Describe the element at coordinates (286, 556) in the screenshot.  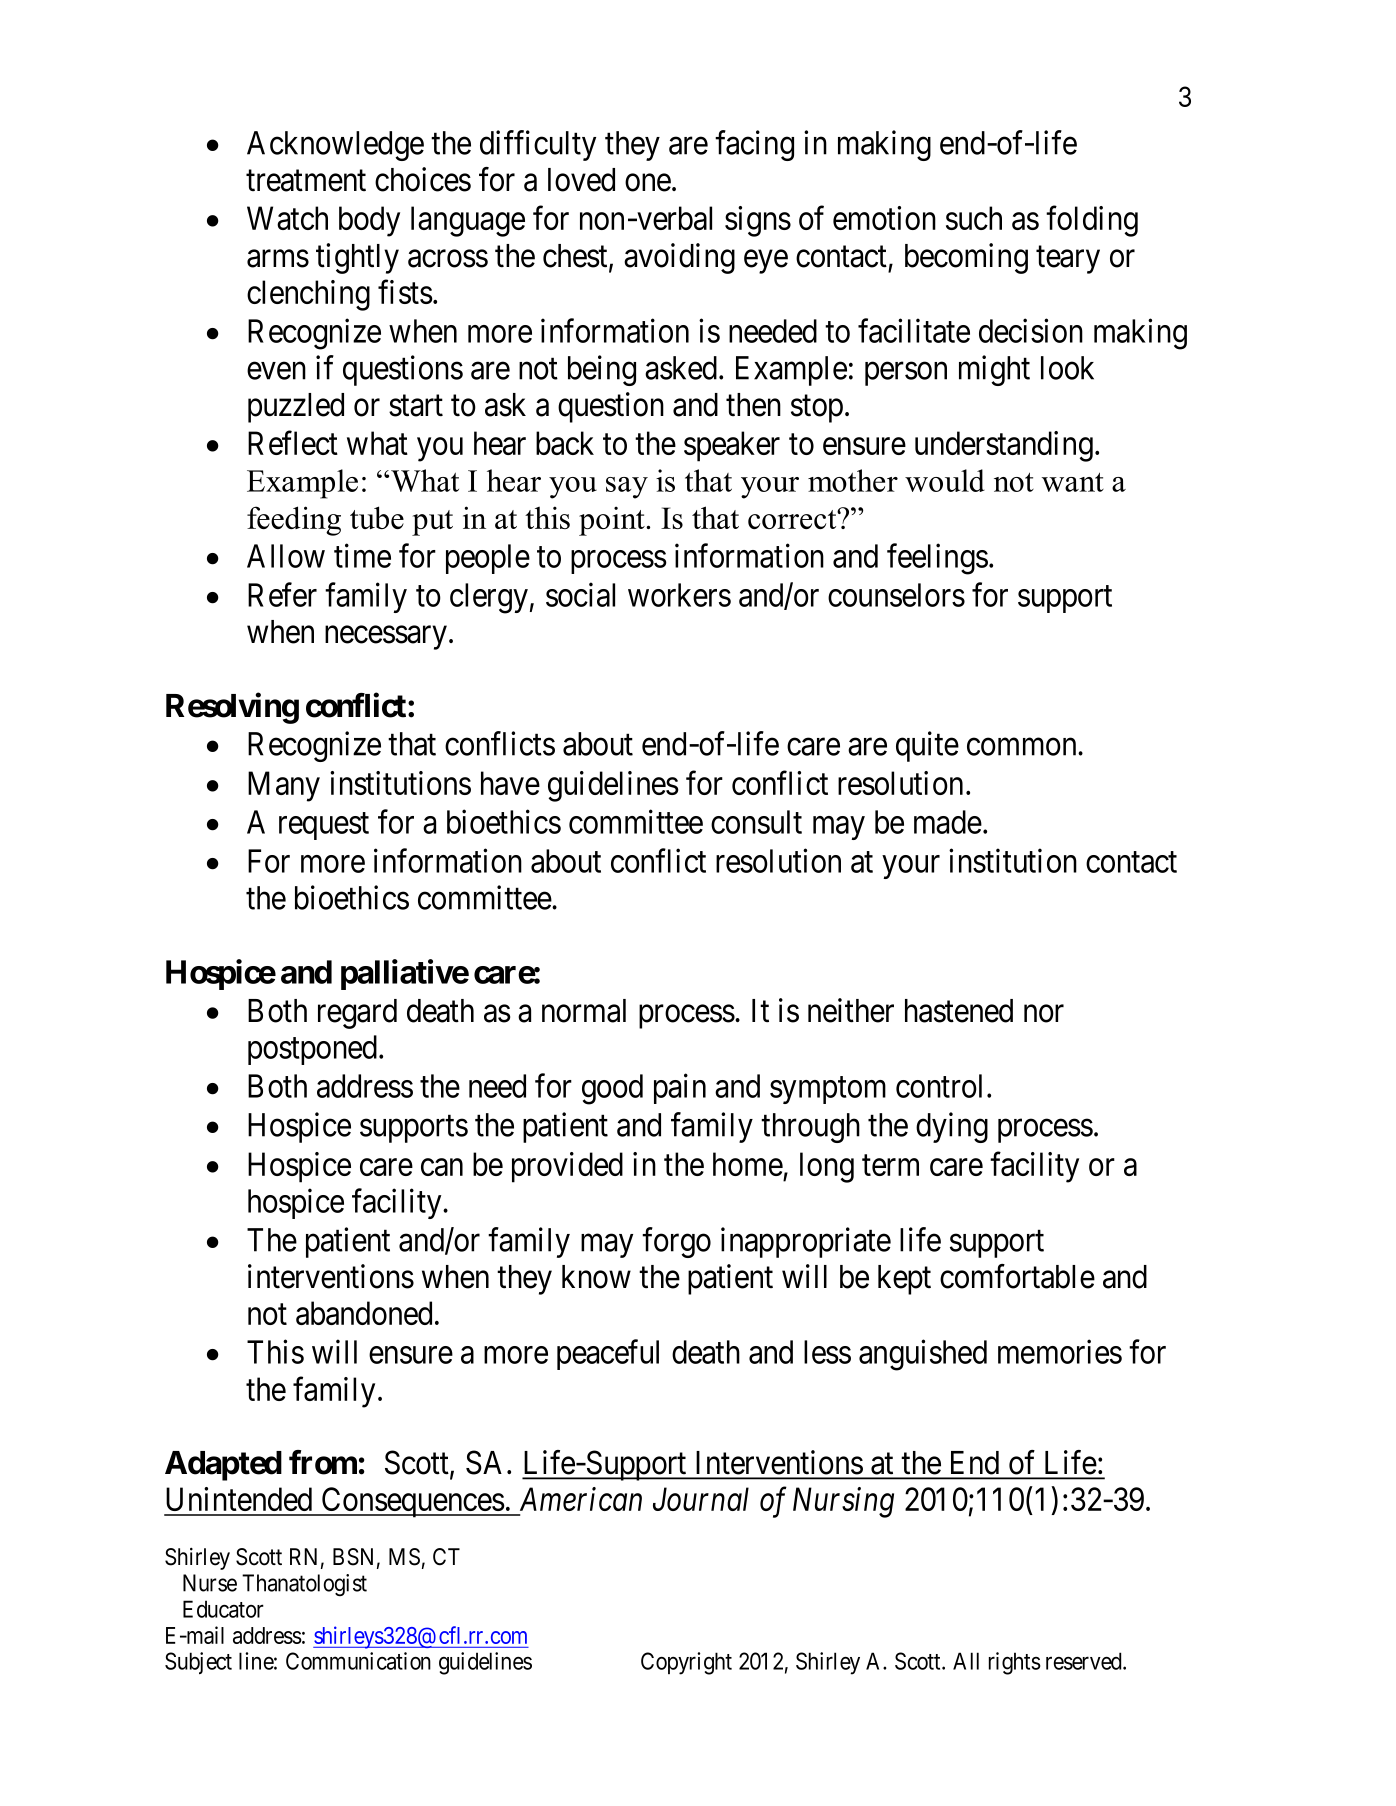
I see `Allow` at that location.
